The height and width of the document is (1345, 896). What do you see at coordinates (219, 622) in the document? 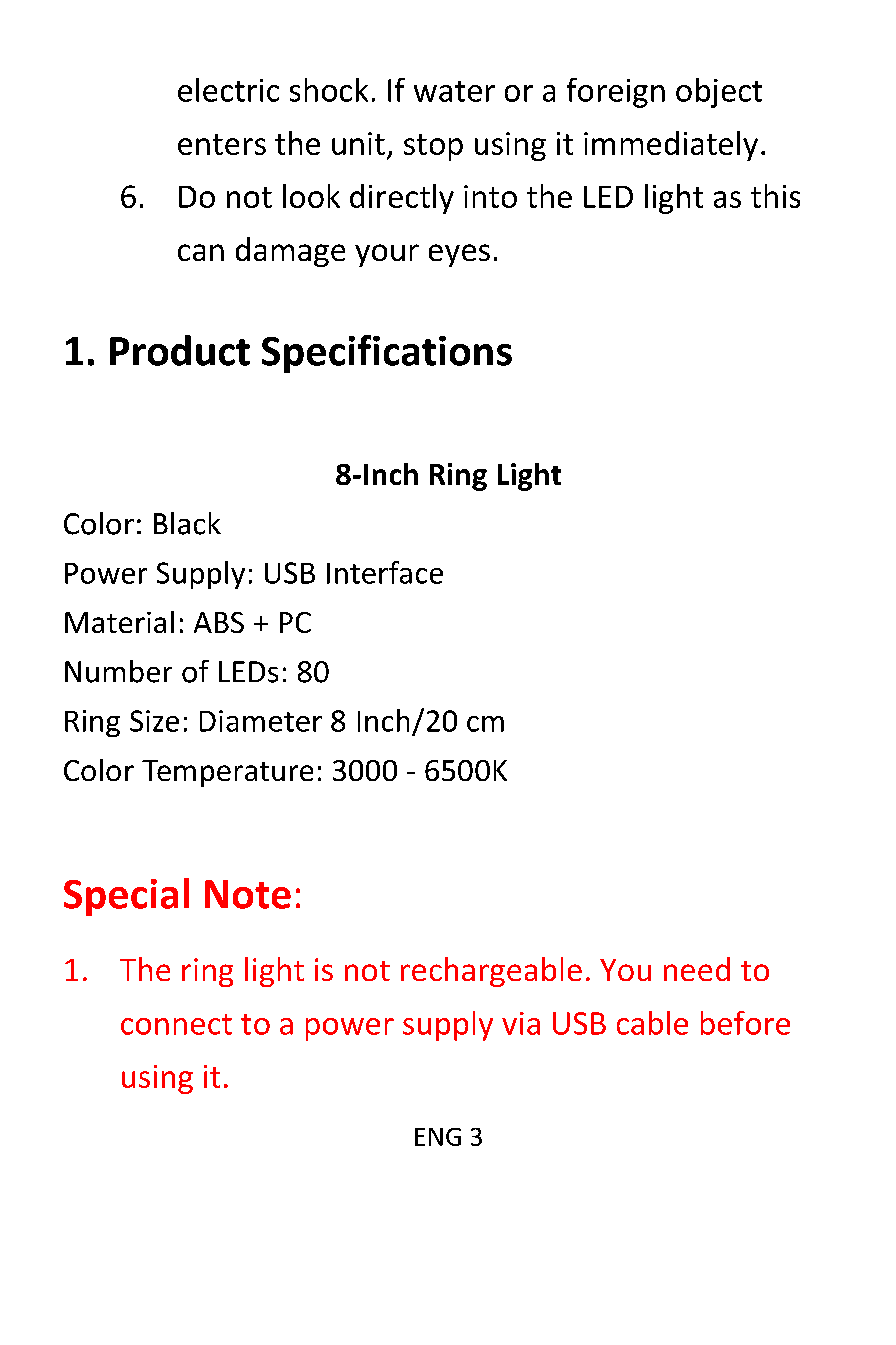
I see `ABS` at bounding box center [219, 622].
